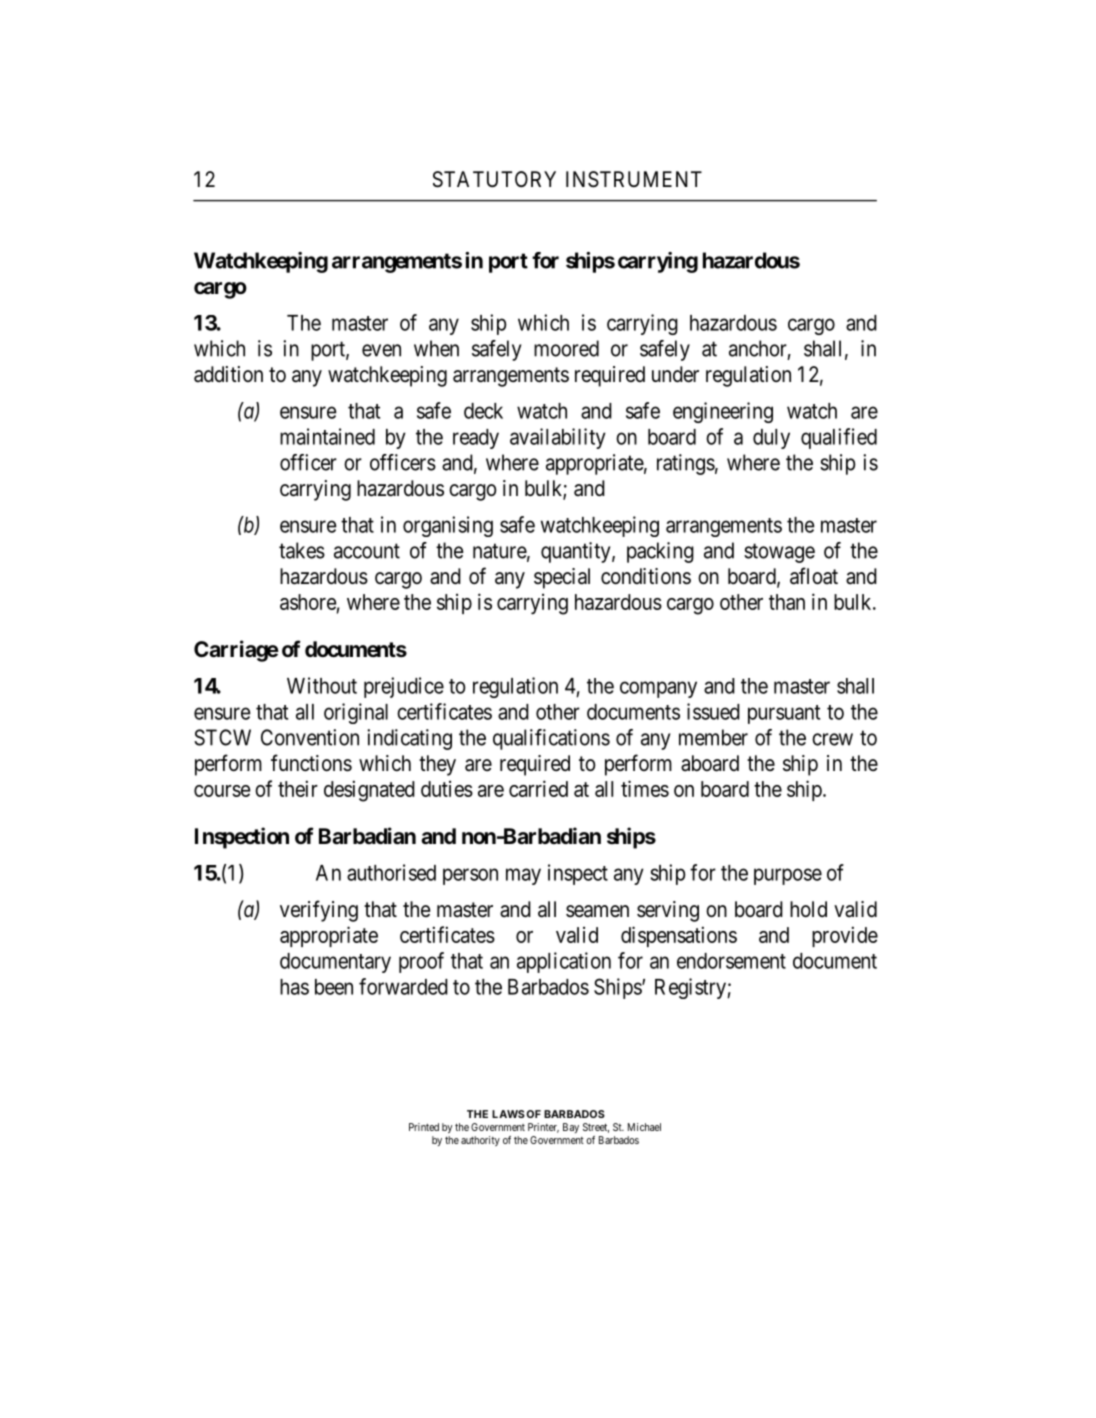  I want to click on verifying, so click(319, 911).
